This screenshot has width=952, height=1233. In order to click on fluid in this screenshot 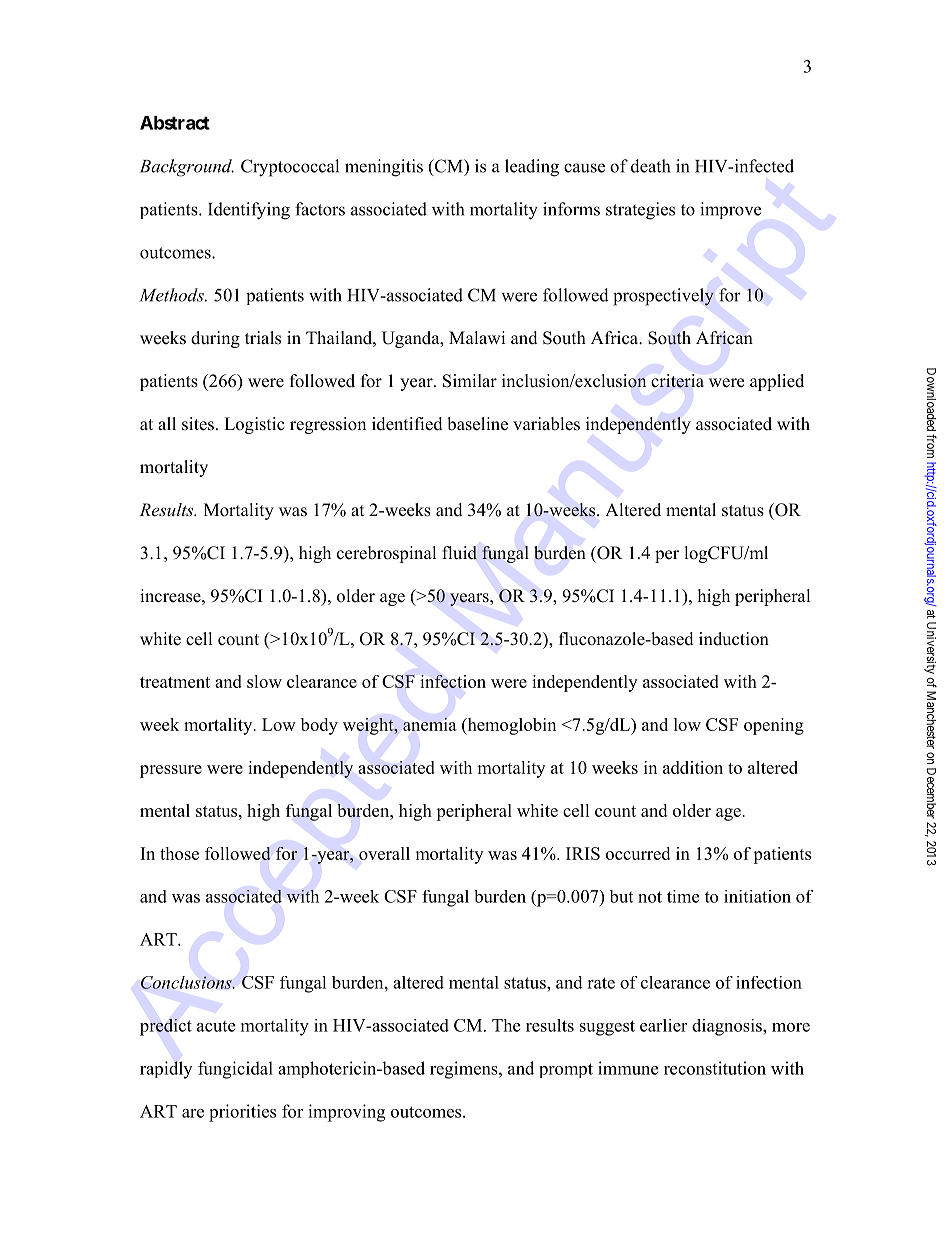, I will do `click(459, 553)`.
